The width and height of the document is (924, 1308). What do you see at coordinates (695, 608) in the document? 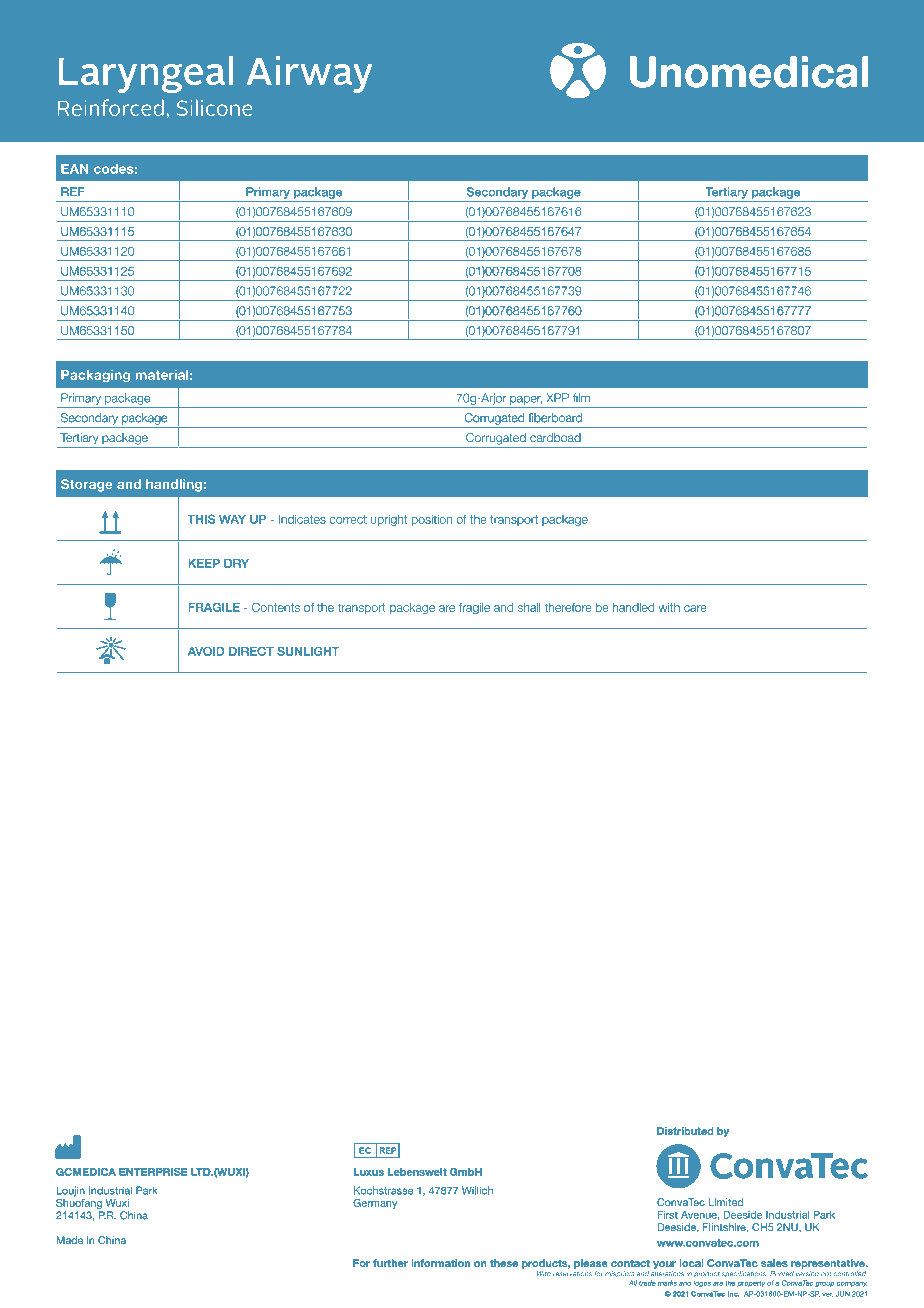
I see `care` at bounding box center [695, 608].
